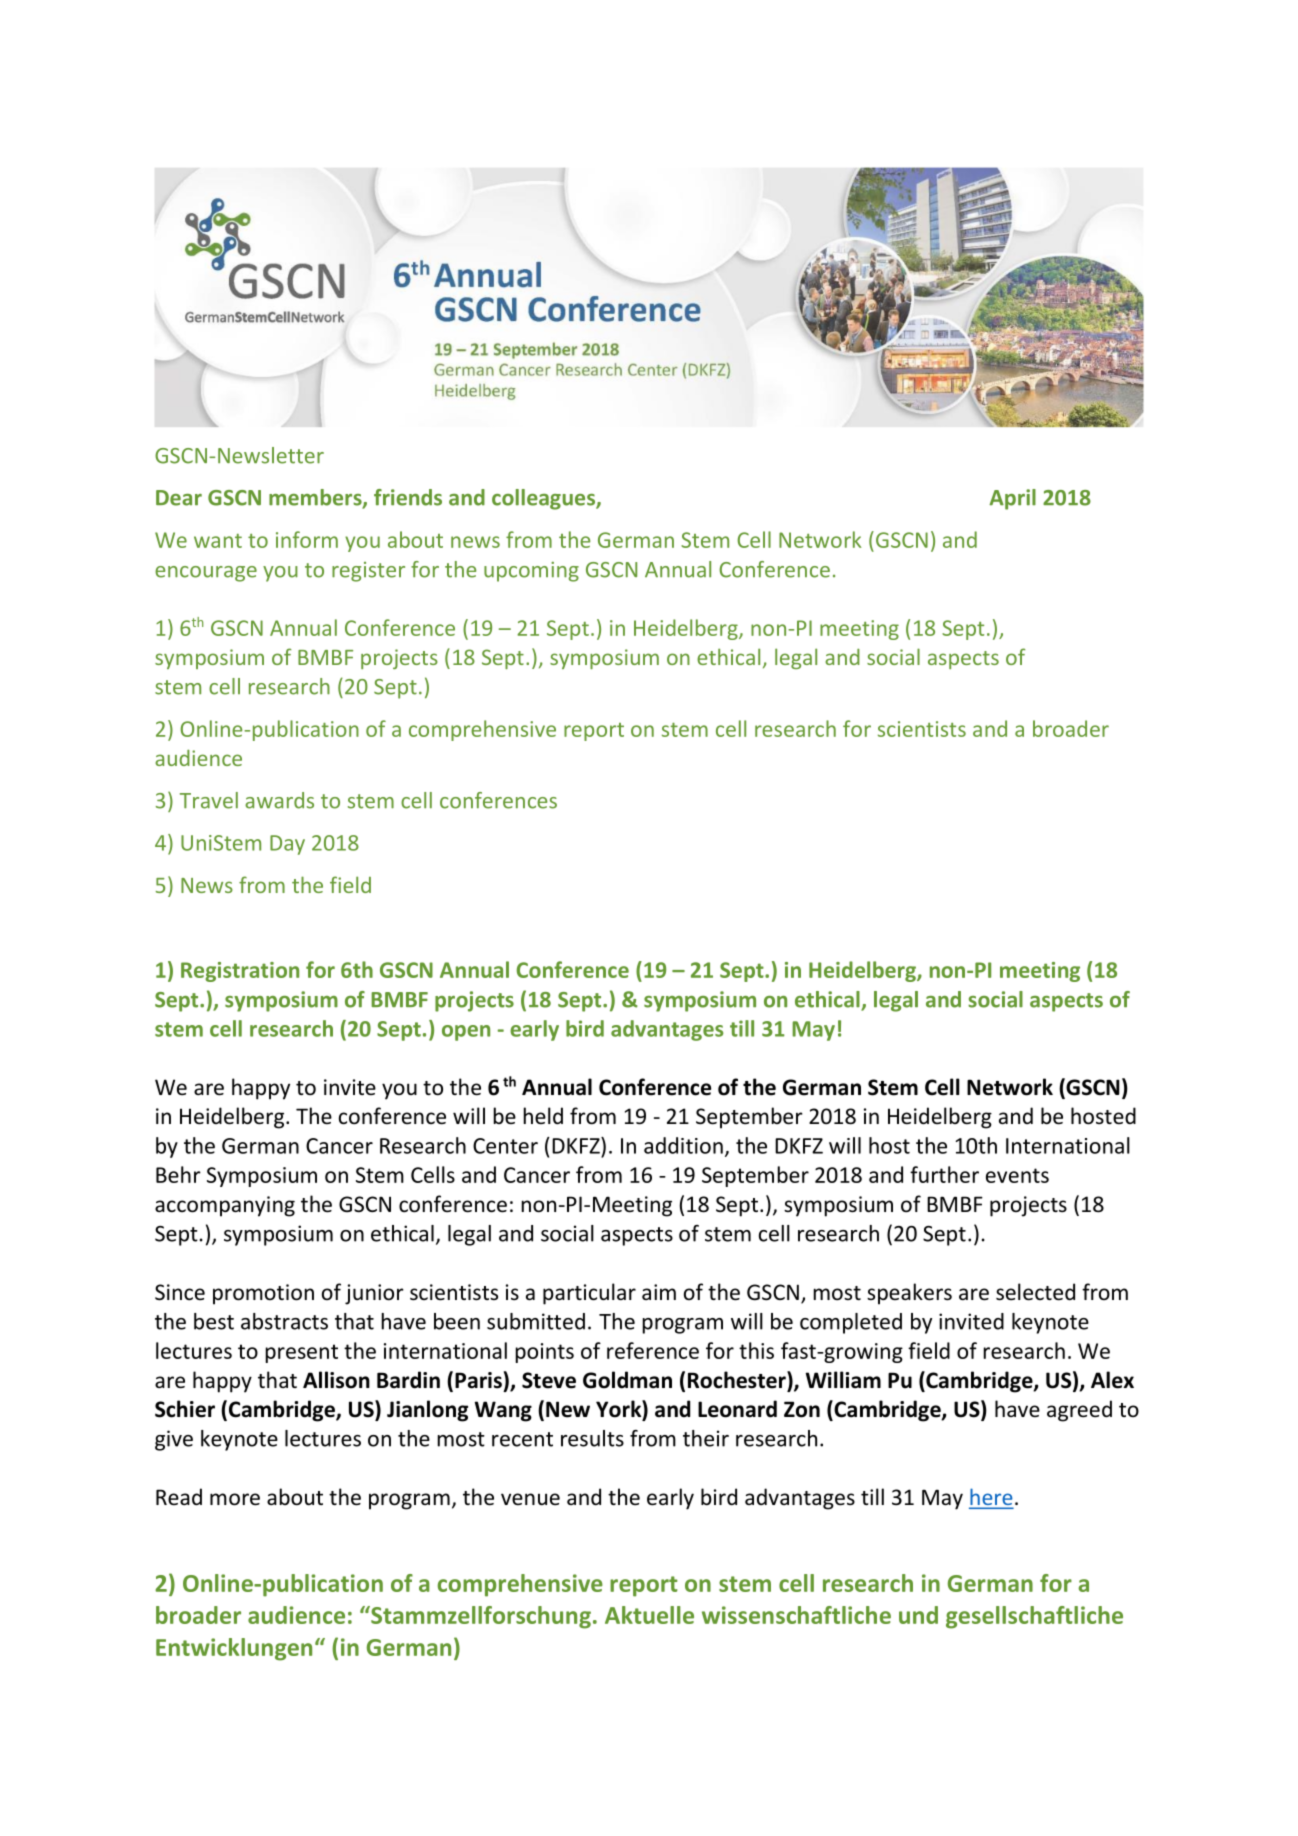  What do you see at coordinates (368, 572) in the screenshot?
I see `register` at bounding box center [368, 572].
